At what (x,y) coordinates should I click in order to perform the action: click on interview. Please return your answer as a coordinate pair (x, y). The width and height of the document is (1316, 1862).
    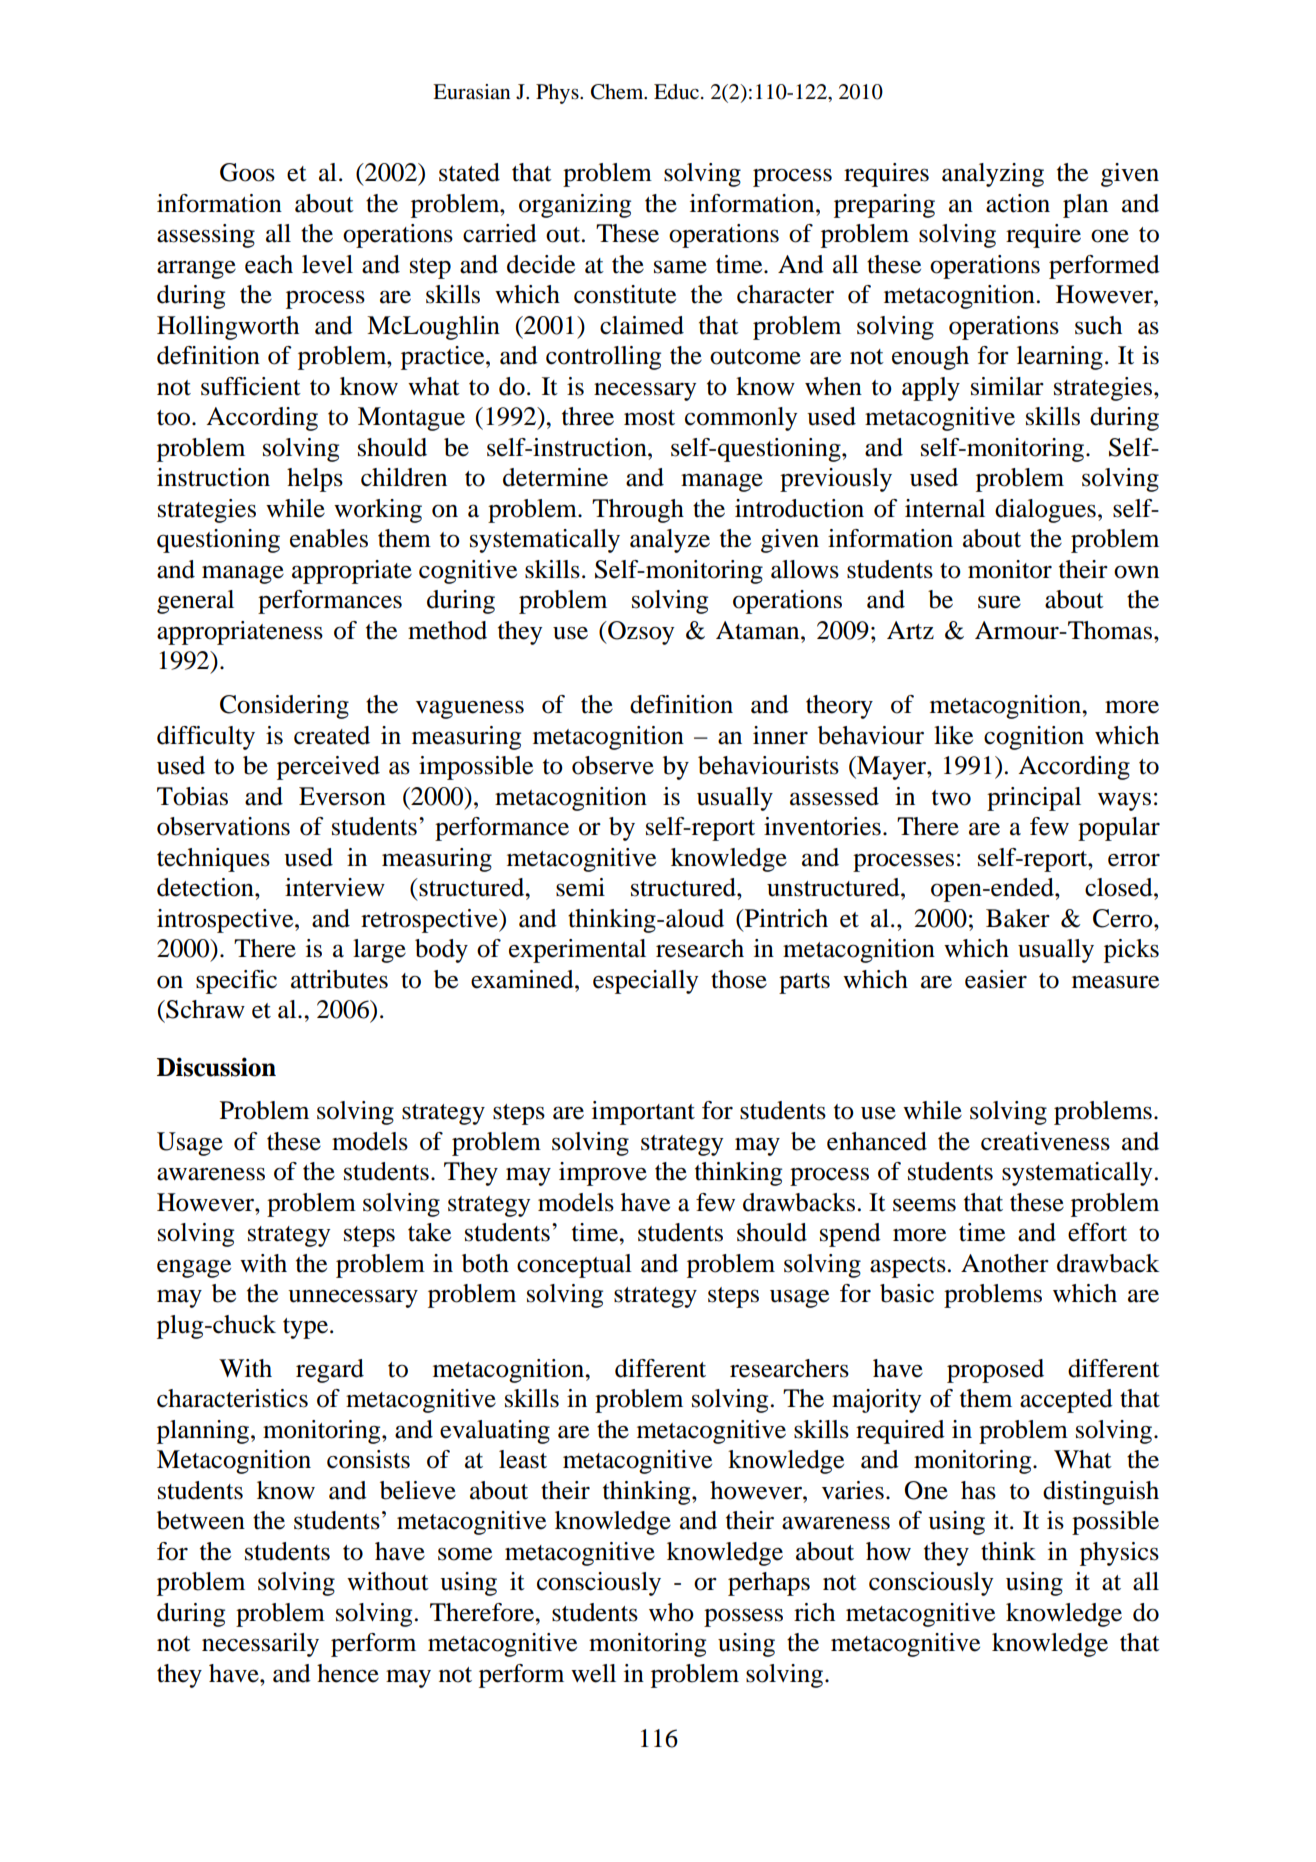
    Looking at the image, I should click on (335, 887).
